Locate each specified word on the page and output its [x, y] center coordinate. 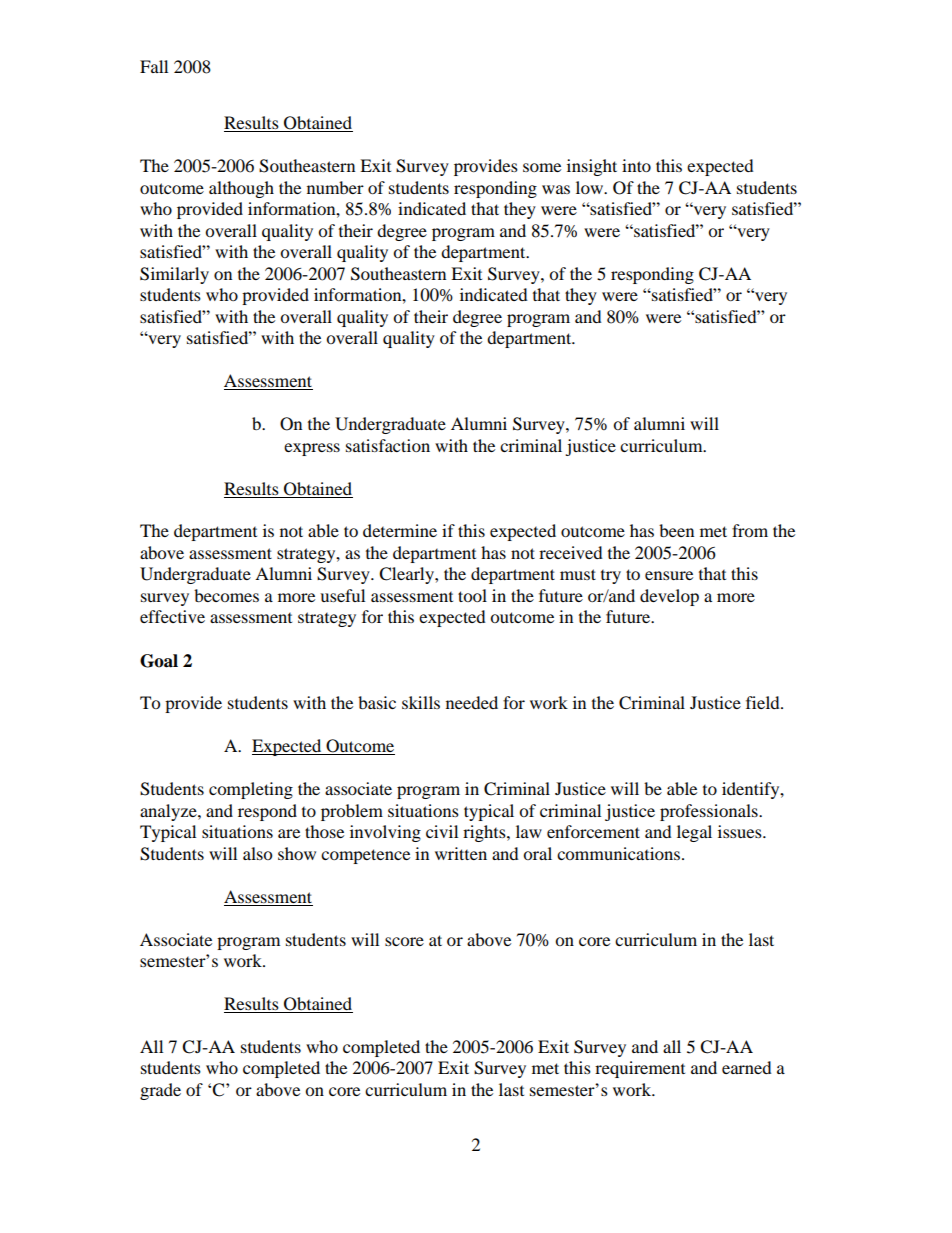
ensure [669, 575]
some [542, 167]
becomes [226, 595]
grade [160, 1091]
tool [472, 595]
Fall [154, 66]
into [636, 165]
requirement [640, 1069]
